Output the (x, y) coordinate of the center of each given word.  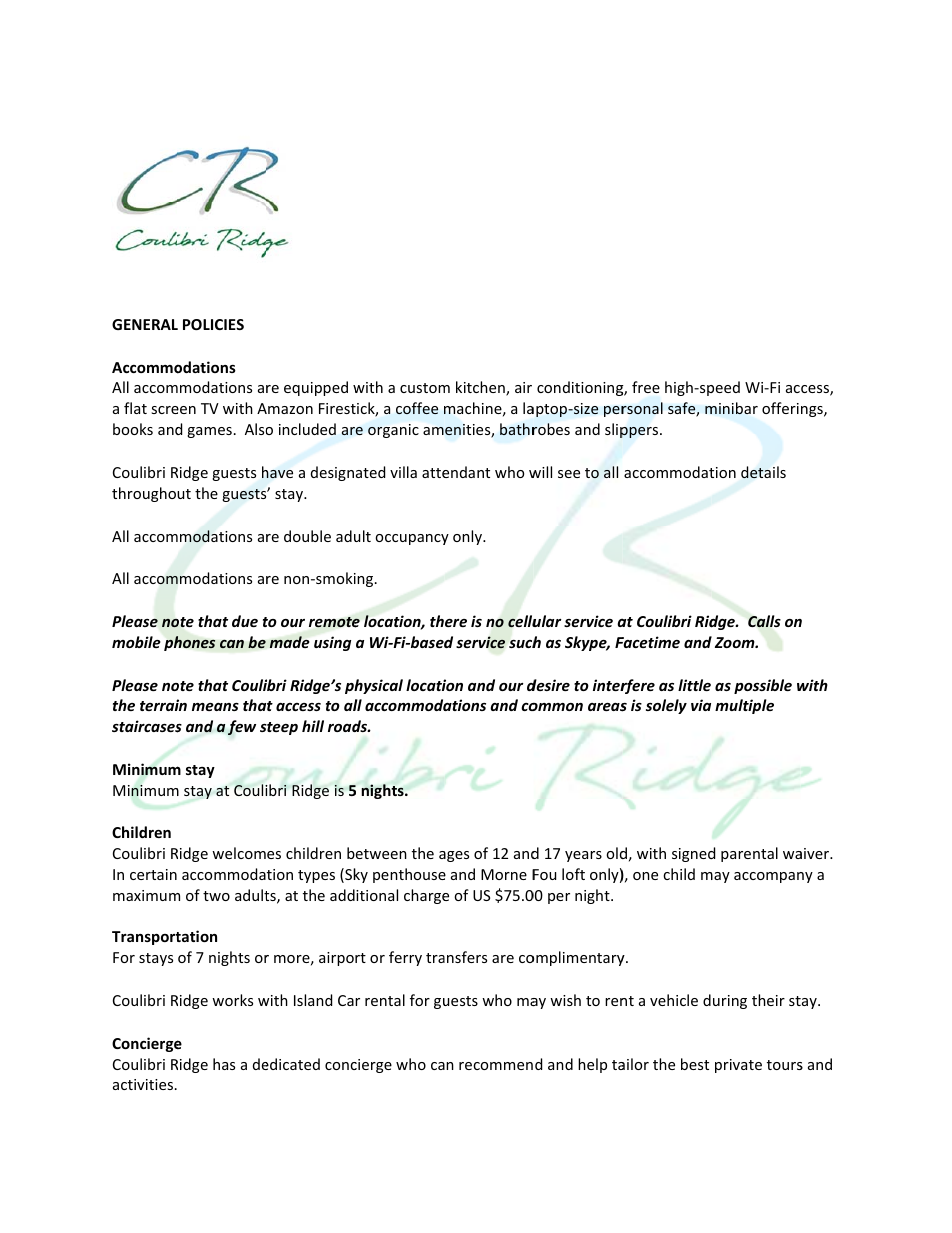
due (245, 621)
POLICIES (213, 324)
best (695, 1064)
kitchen (481, 388)
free (646, 387)
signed (693, 854)
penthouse (409, 875)
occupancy (412, 539)
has (224, 1064)
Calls (764, 621)
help (592, 1065)
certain (153, 874)
